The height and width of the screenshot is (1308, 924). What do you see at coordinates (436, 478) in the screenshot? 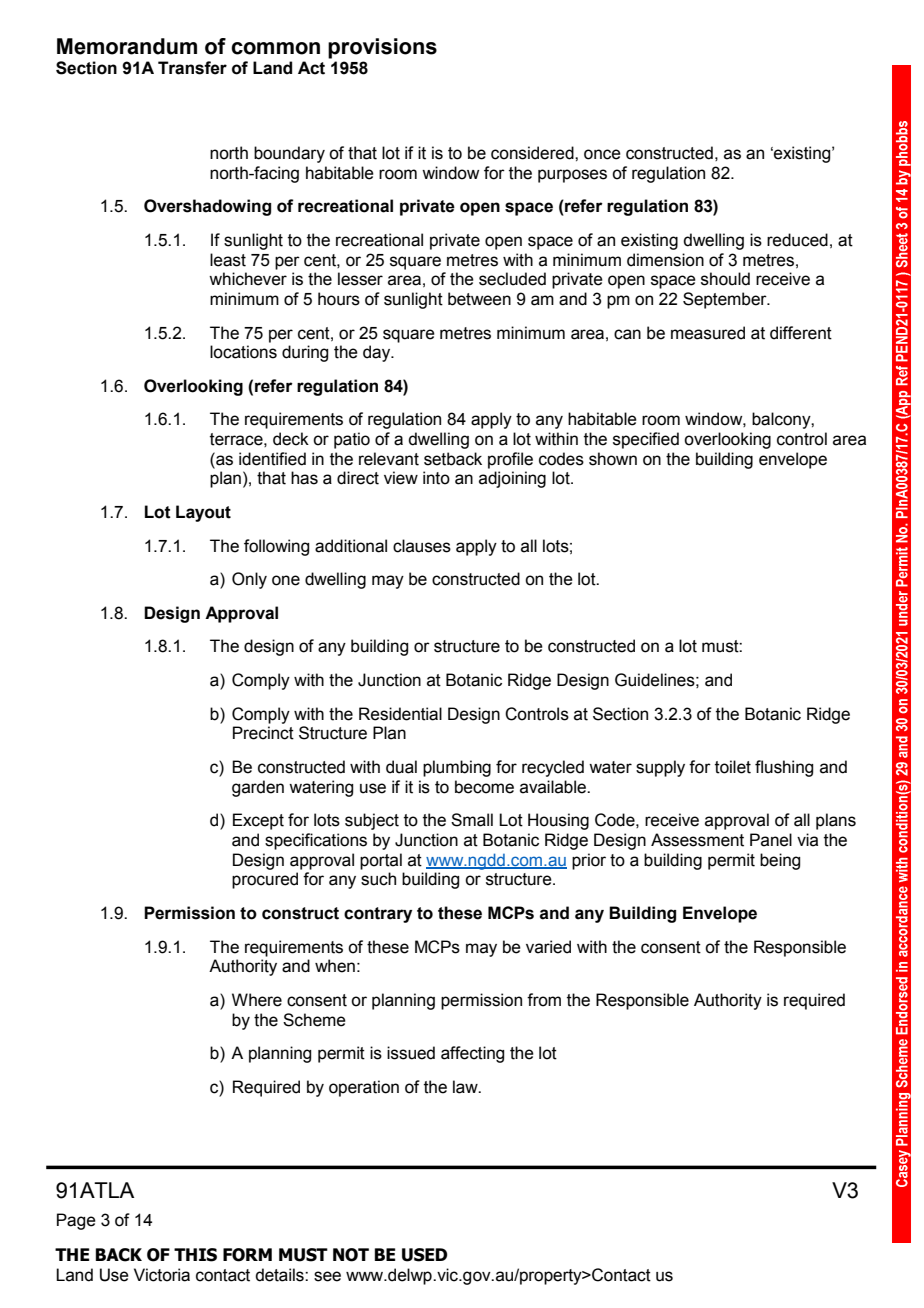
I see `into` at bounding box center [436, 478].
